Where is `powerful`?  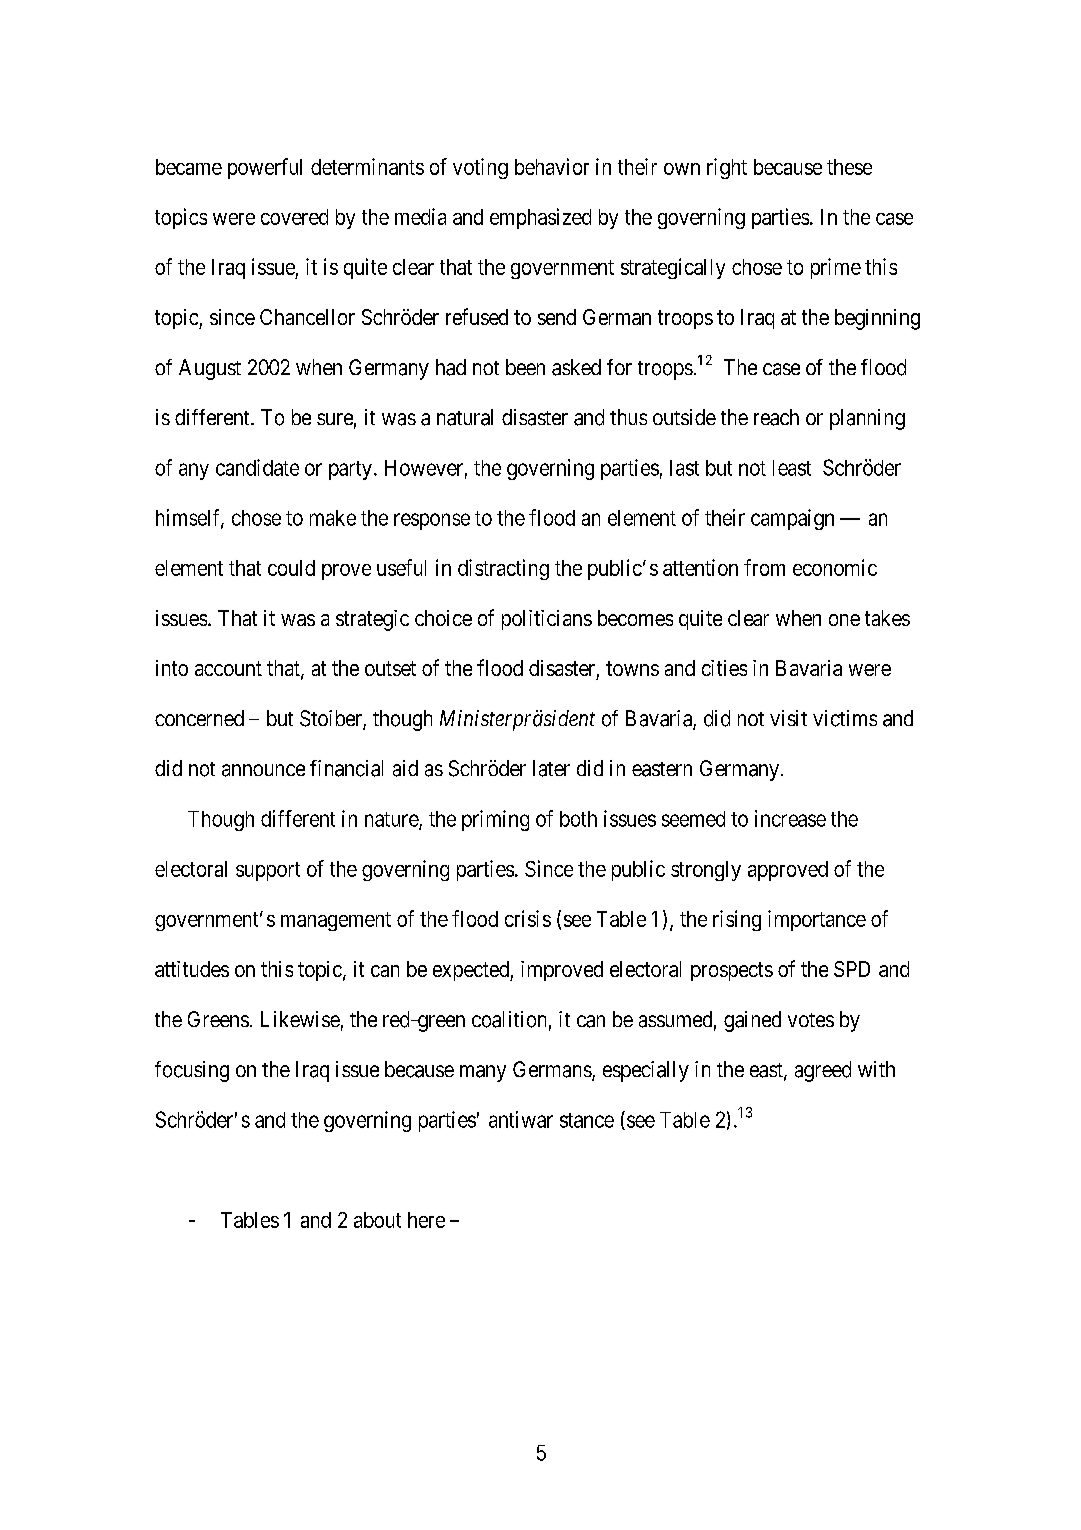 powerful is located at coordinates (265, 168).
